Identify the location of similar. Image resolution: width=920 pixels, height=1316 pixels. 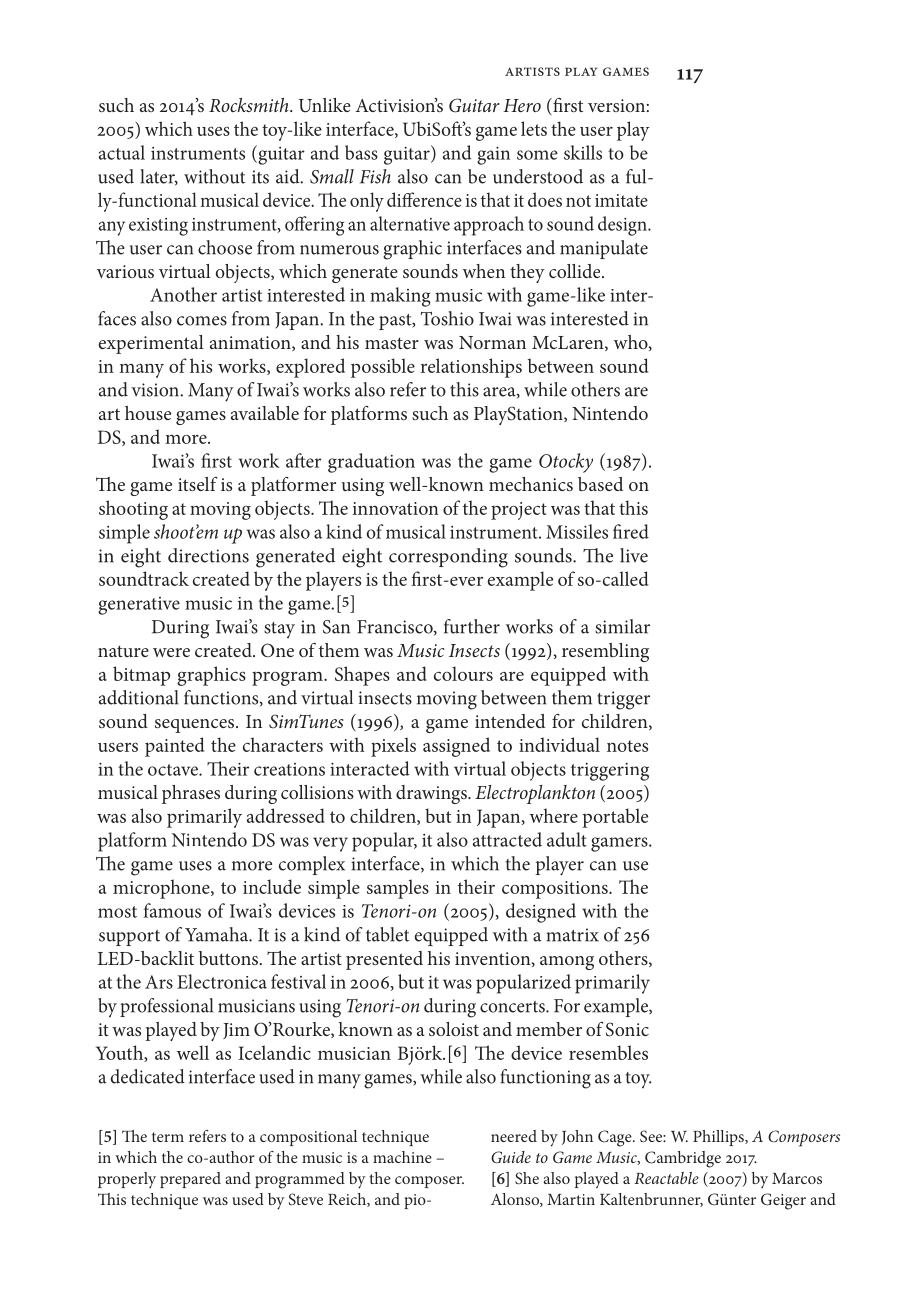
(622, 626).
